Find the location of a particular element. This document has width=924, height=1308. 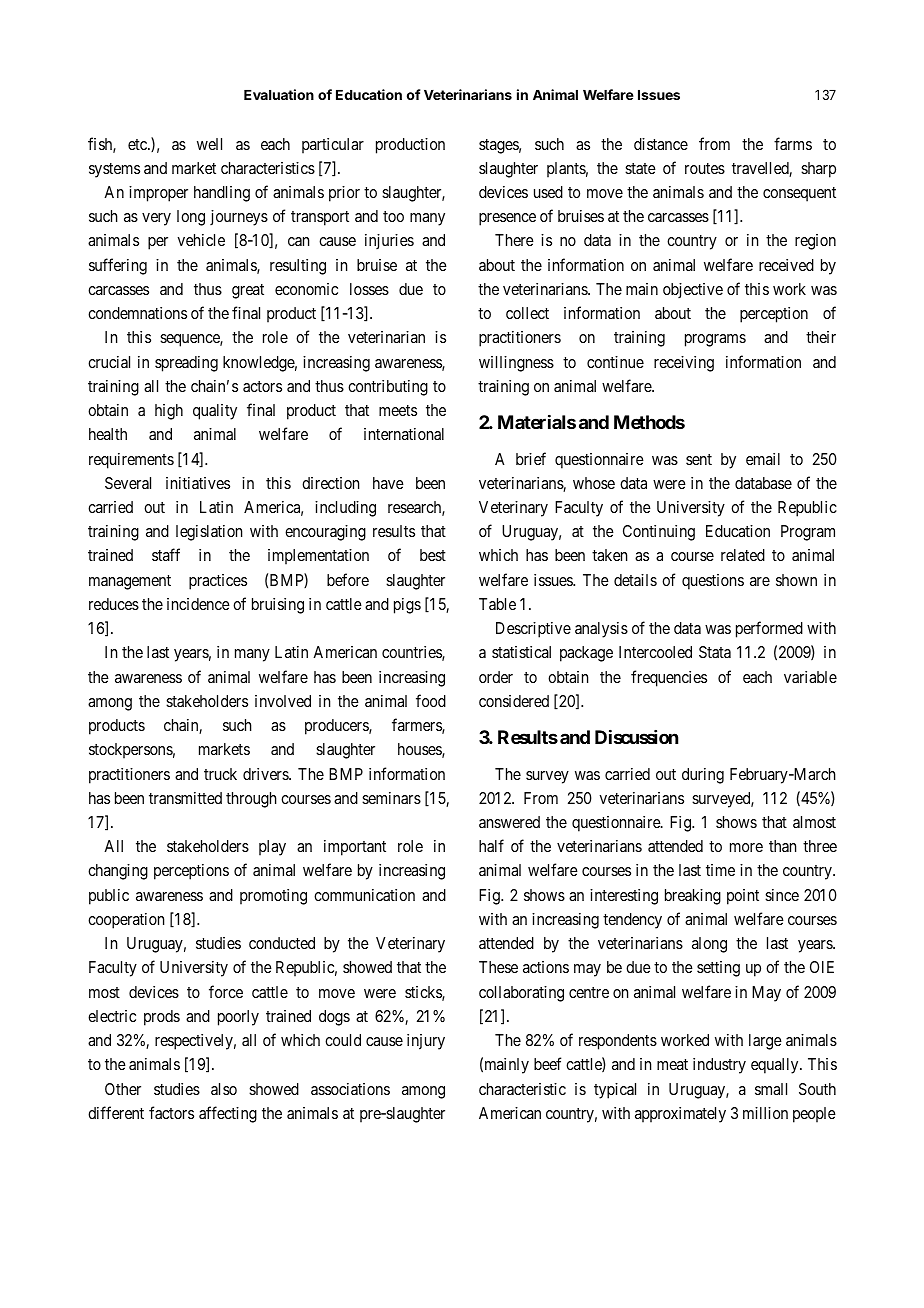

time is located at coordinates (720, 870).
